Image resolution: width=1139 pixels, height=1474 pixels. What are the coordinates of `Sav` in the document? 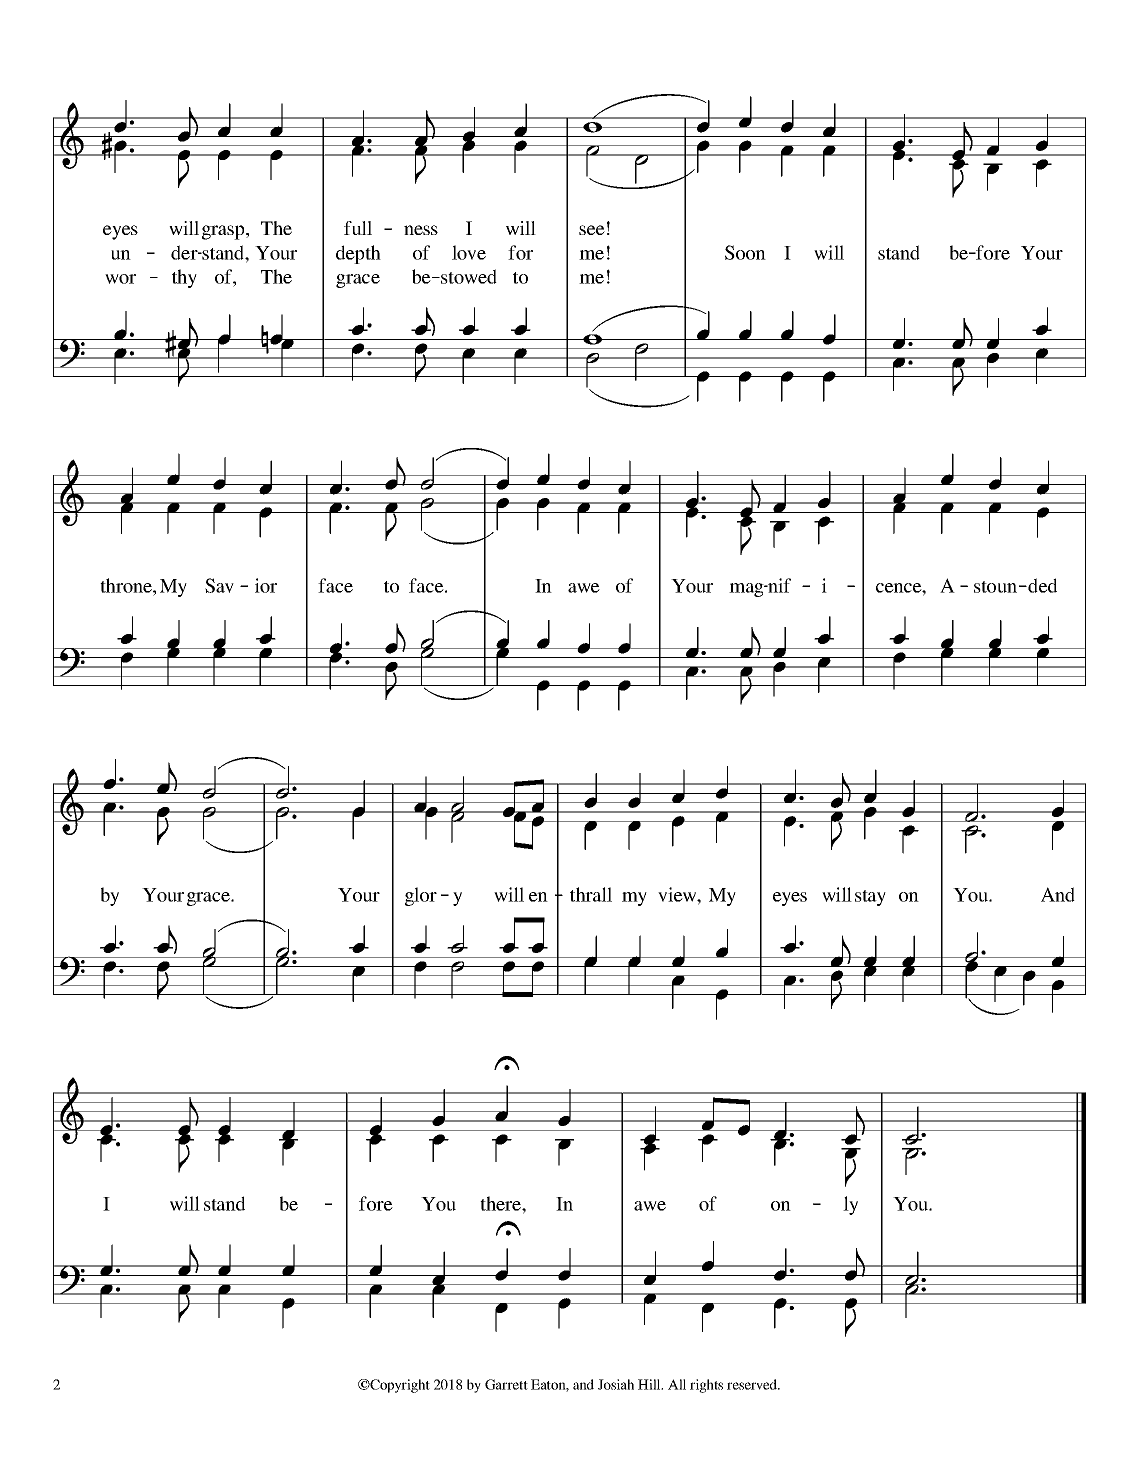 It's located at (219, 585).
